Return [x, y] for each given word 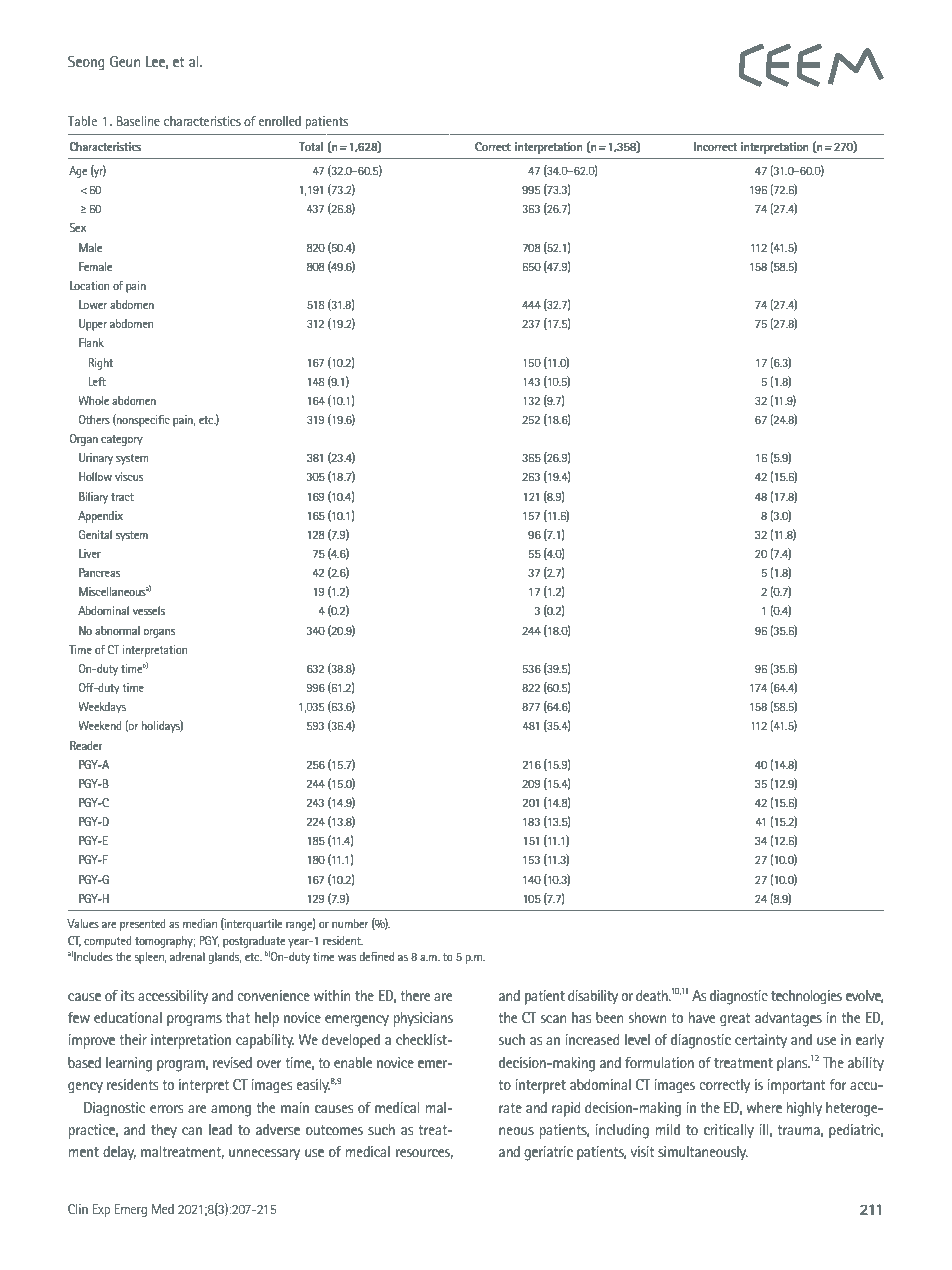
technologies [806, 997]
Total [311, 146]
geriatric [548, 1153]
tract [122, 497]
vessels [149, 610]
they [164, 1131]
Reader [86, 745]
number [350, 923]
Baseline [138, 121]
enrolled [280, 121]
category [122, 440]
